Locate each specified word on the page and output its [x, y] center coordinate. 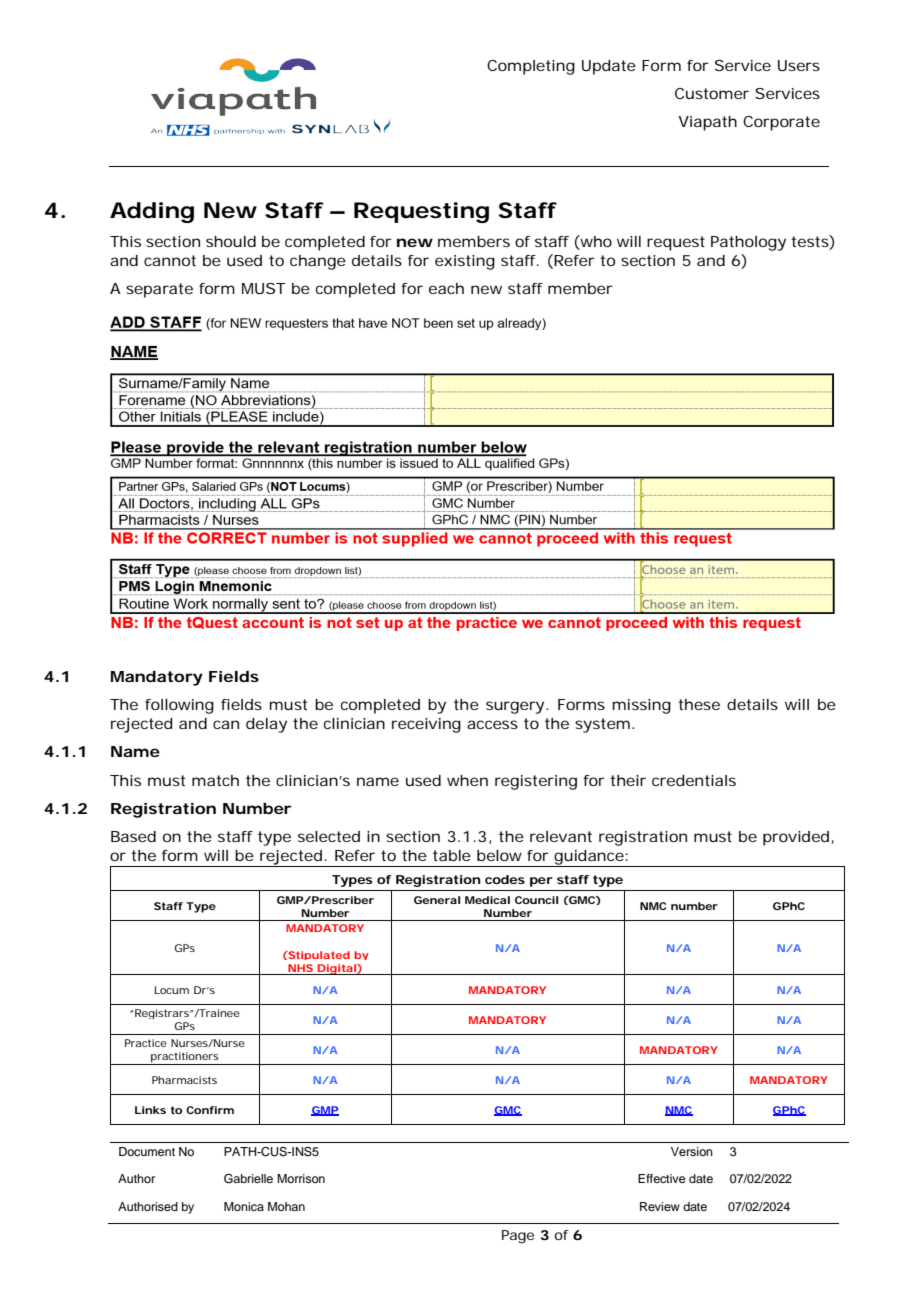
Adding [152, 212]
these [699, 704]
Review [660, 1206]
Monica [244, 1206]
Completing [531, 67]
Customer [712, 93]
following [179, 706]
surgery [517, 707]
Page [518, 1237]
